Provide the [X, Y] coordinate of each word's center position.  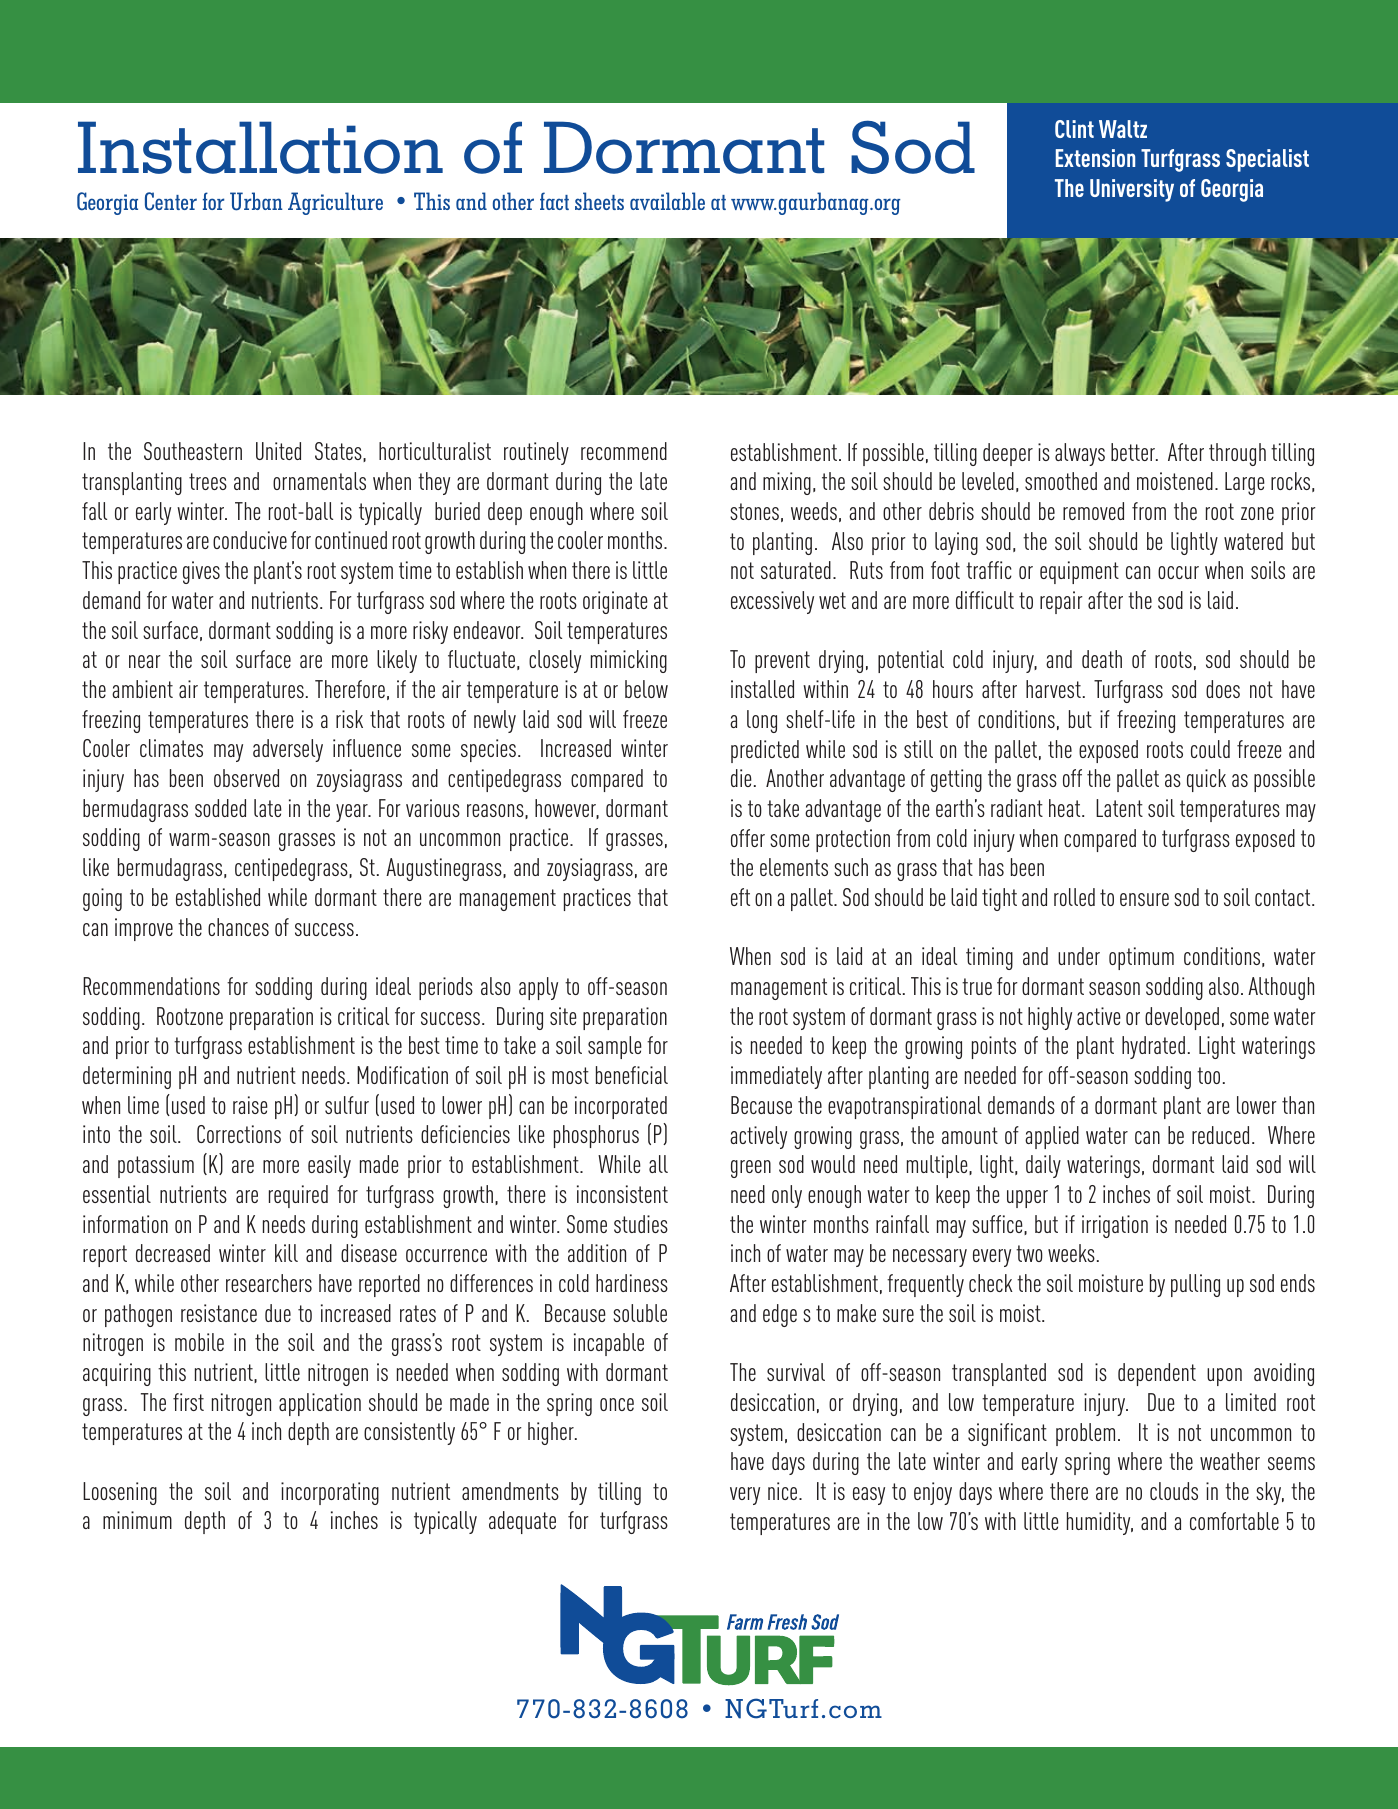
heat [1066, 808]
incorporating [330, 1493]
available [667, 201]
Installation [260, 147]
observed [246, 778]
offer [748, 838]
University [1132, 190]
